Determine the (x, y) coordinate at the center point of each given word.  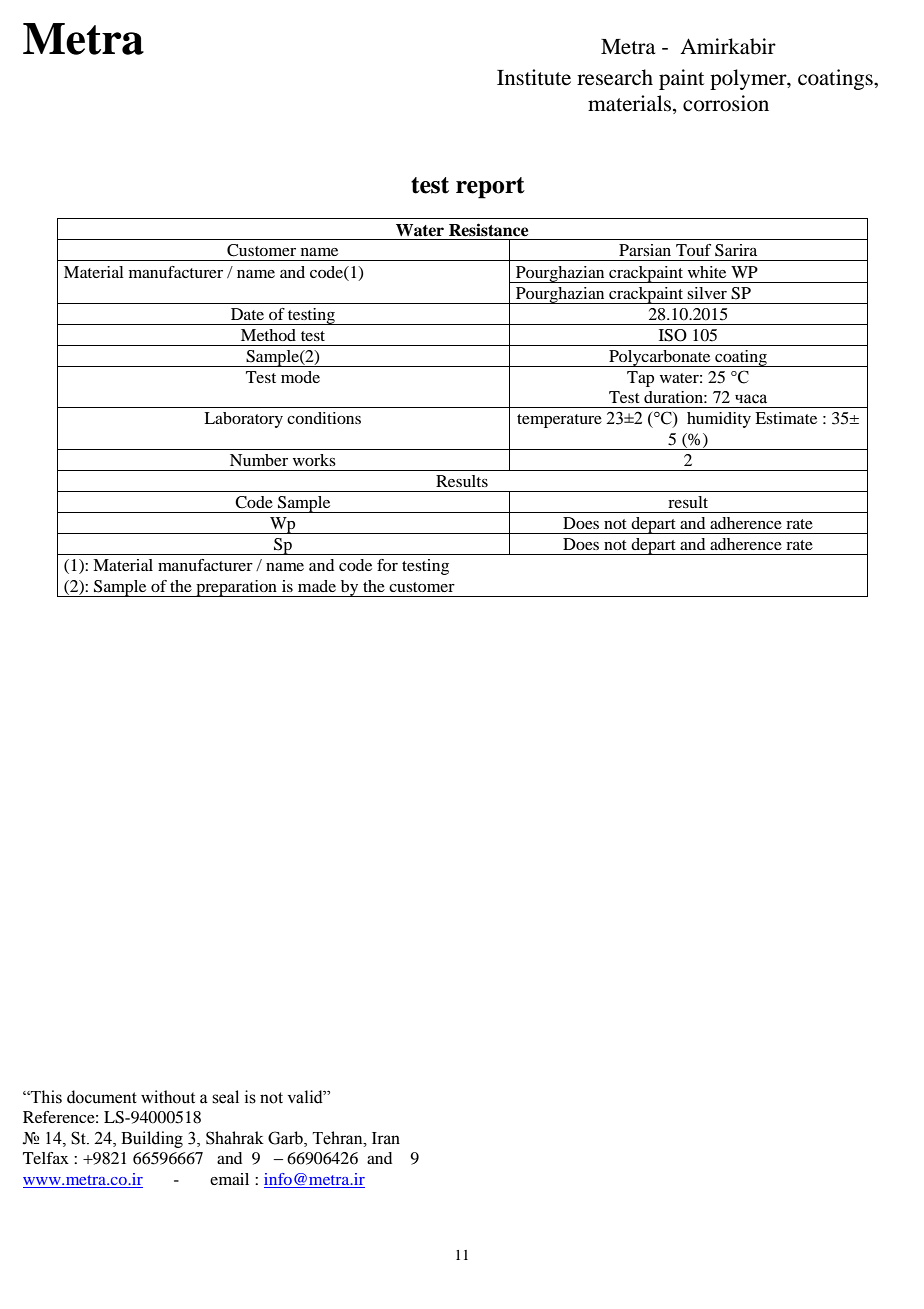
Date (247, 314)
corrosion (726, 103)
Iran (386, 1138)
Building (152, 1139)
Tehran (338, 1138)
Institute (534, 77)
